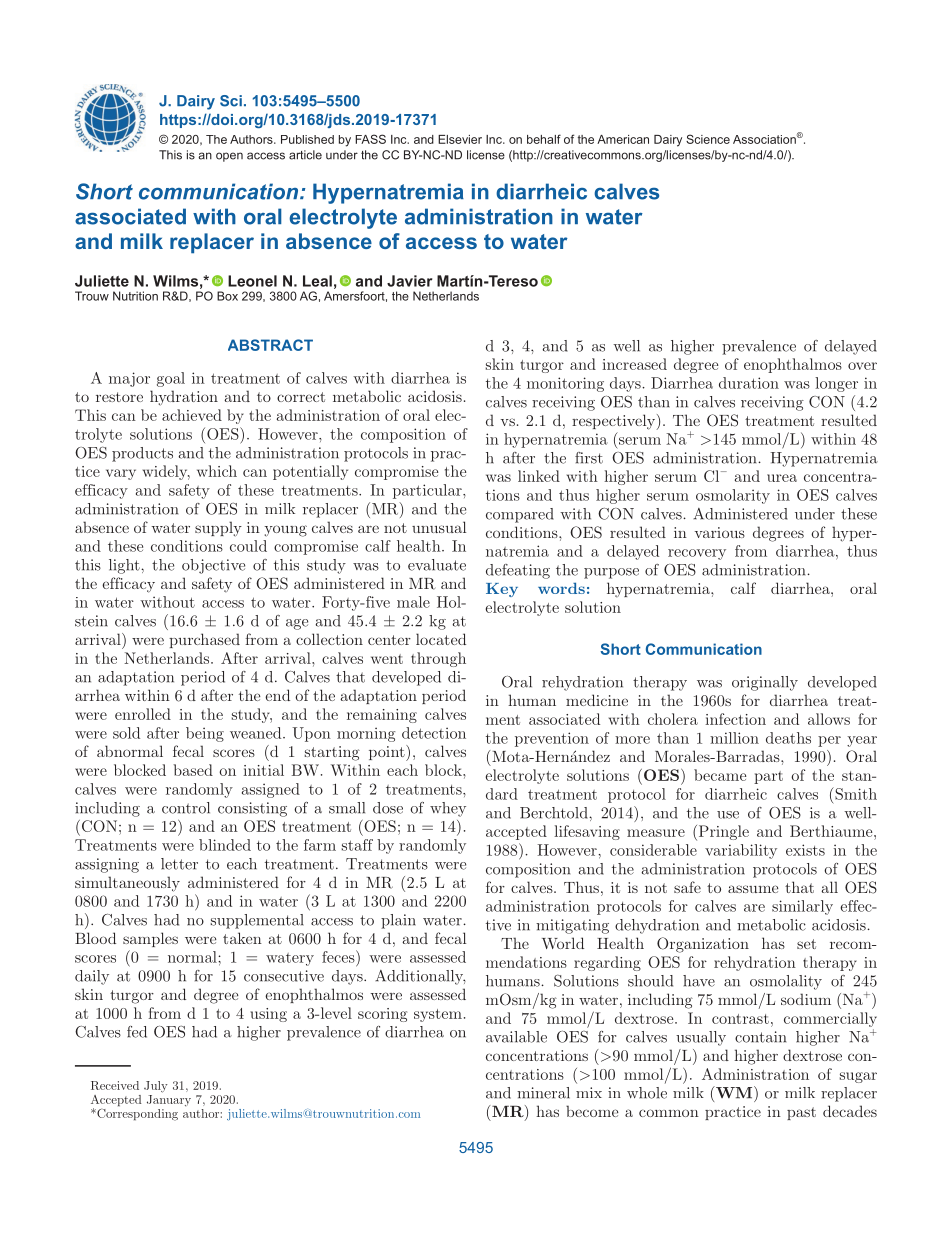  Describe the element at coordinates (749, 383) in the screenshot. I see `duration` at that location.
